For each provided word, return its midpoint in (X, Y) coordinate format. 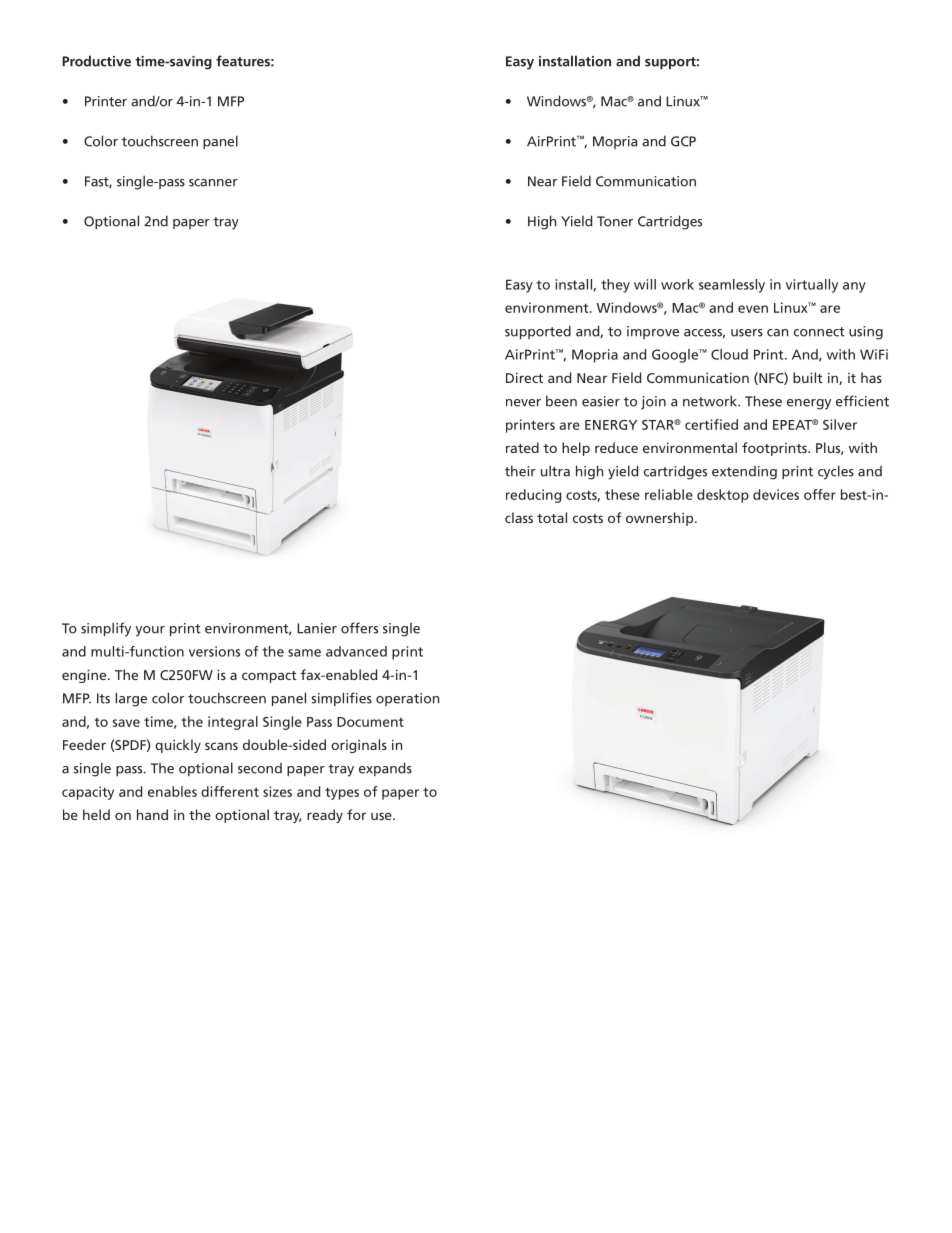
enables (172, 791)
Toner (615, 221)
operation (407, 699)
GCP (683, 141)
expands (385, 769)
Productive (96, 61)
